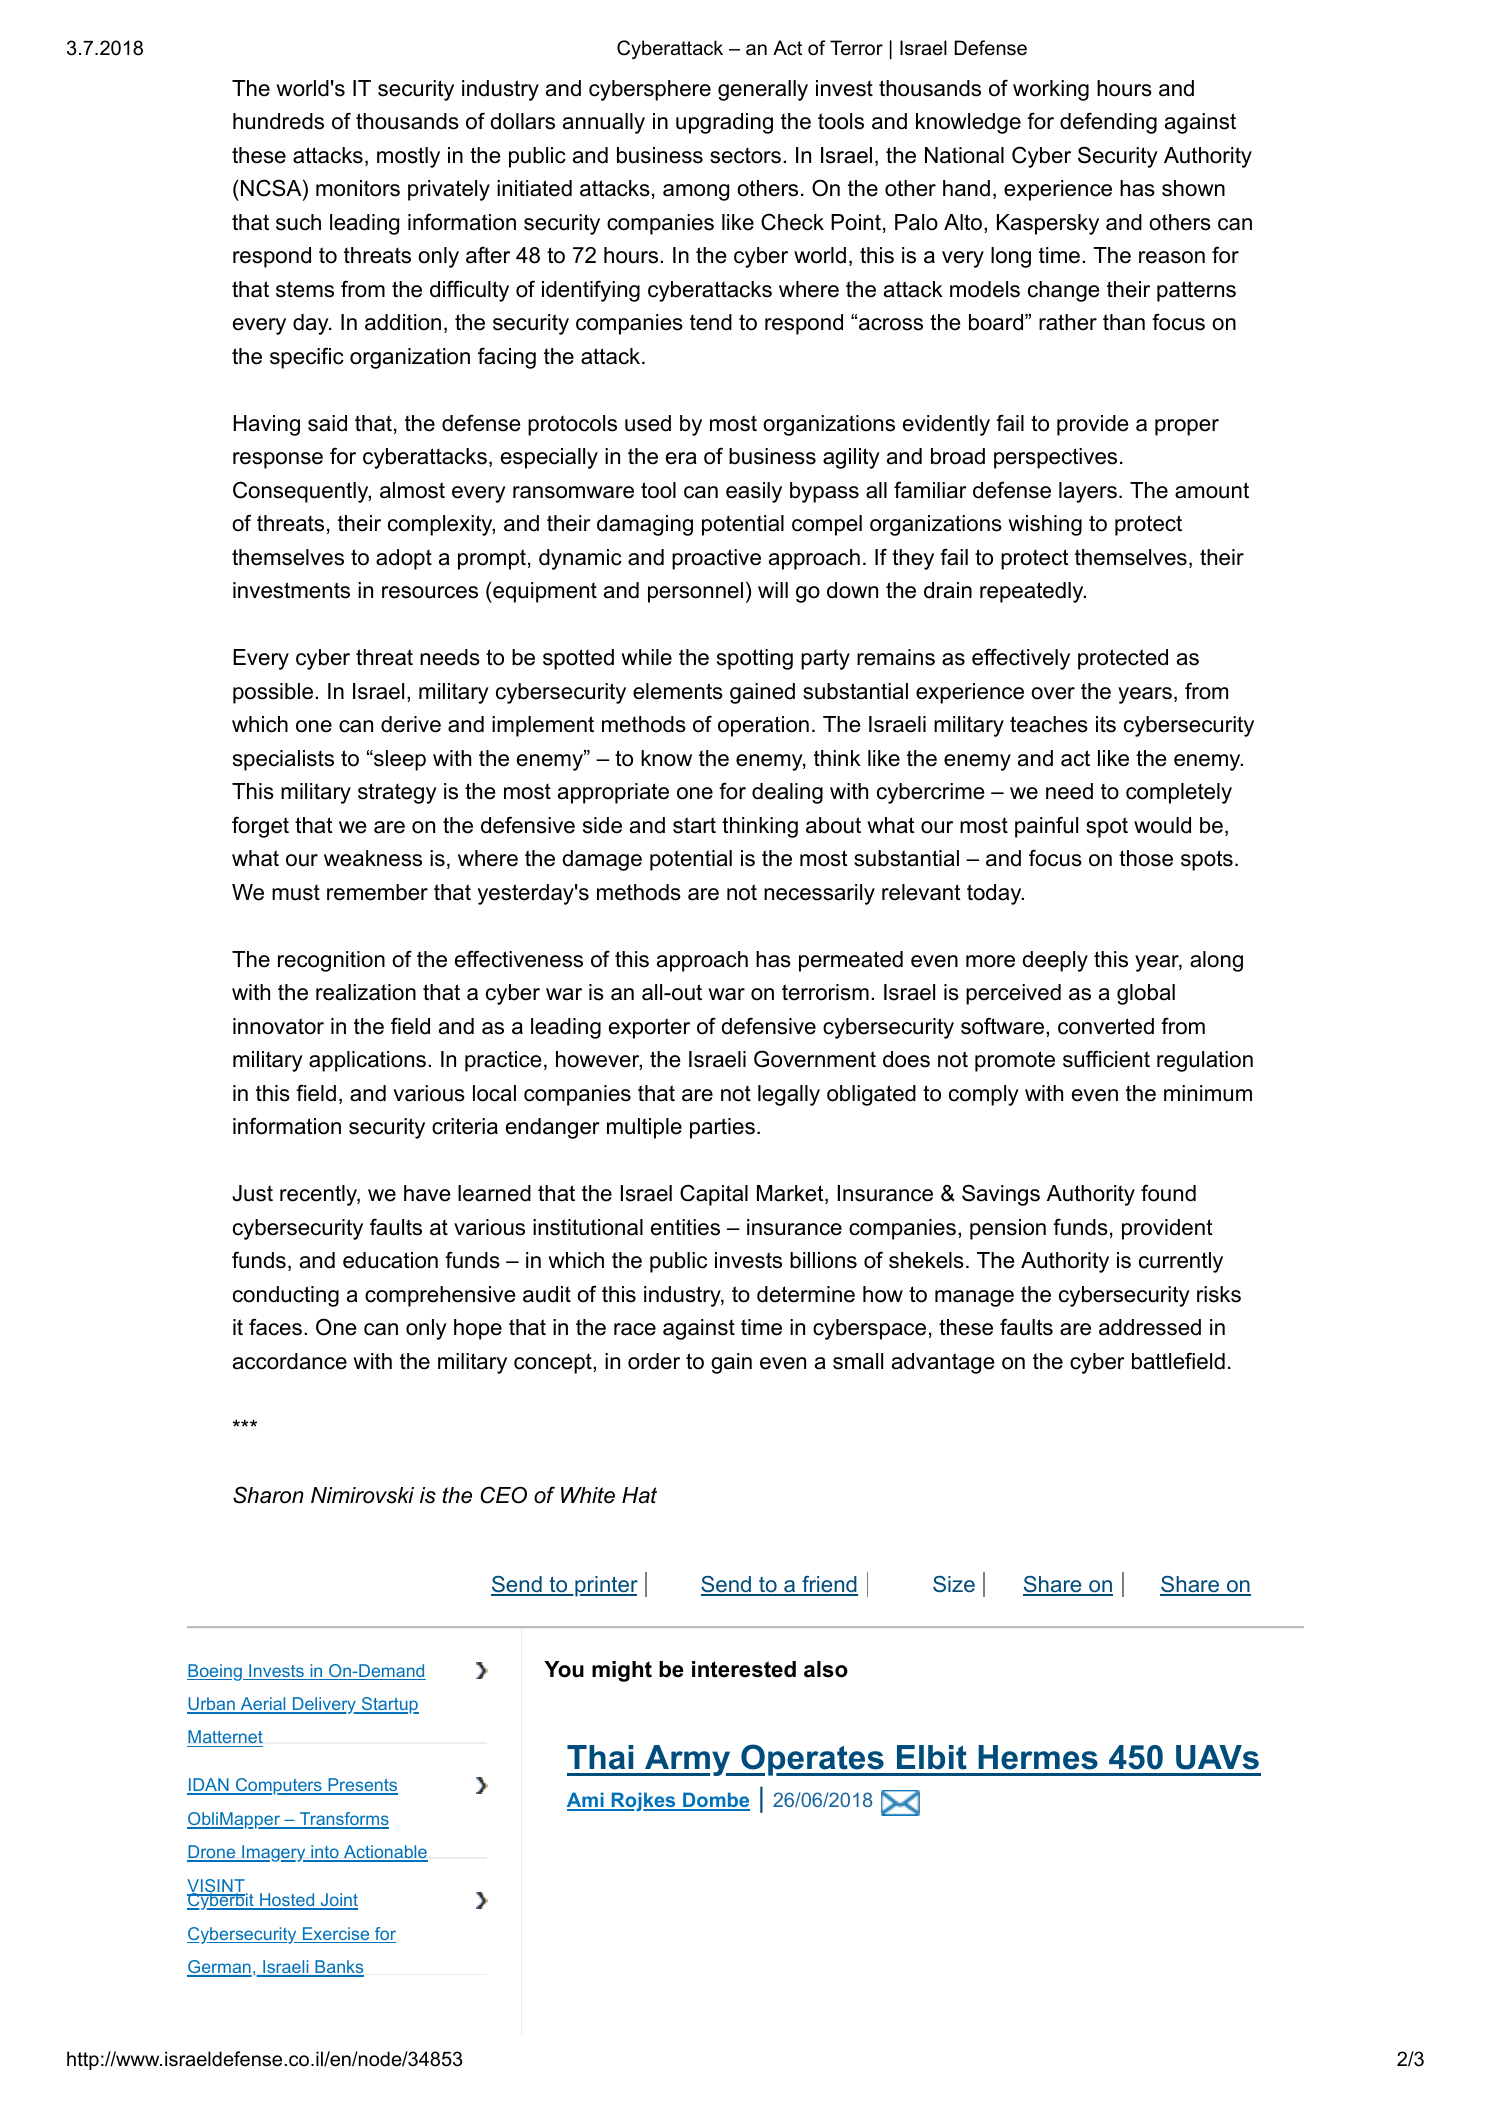  What do you see at coordinates (268, 1495) in the page?
I see `Sharon` at bounding box center [268, 1495].
